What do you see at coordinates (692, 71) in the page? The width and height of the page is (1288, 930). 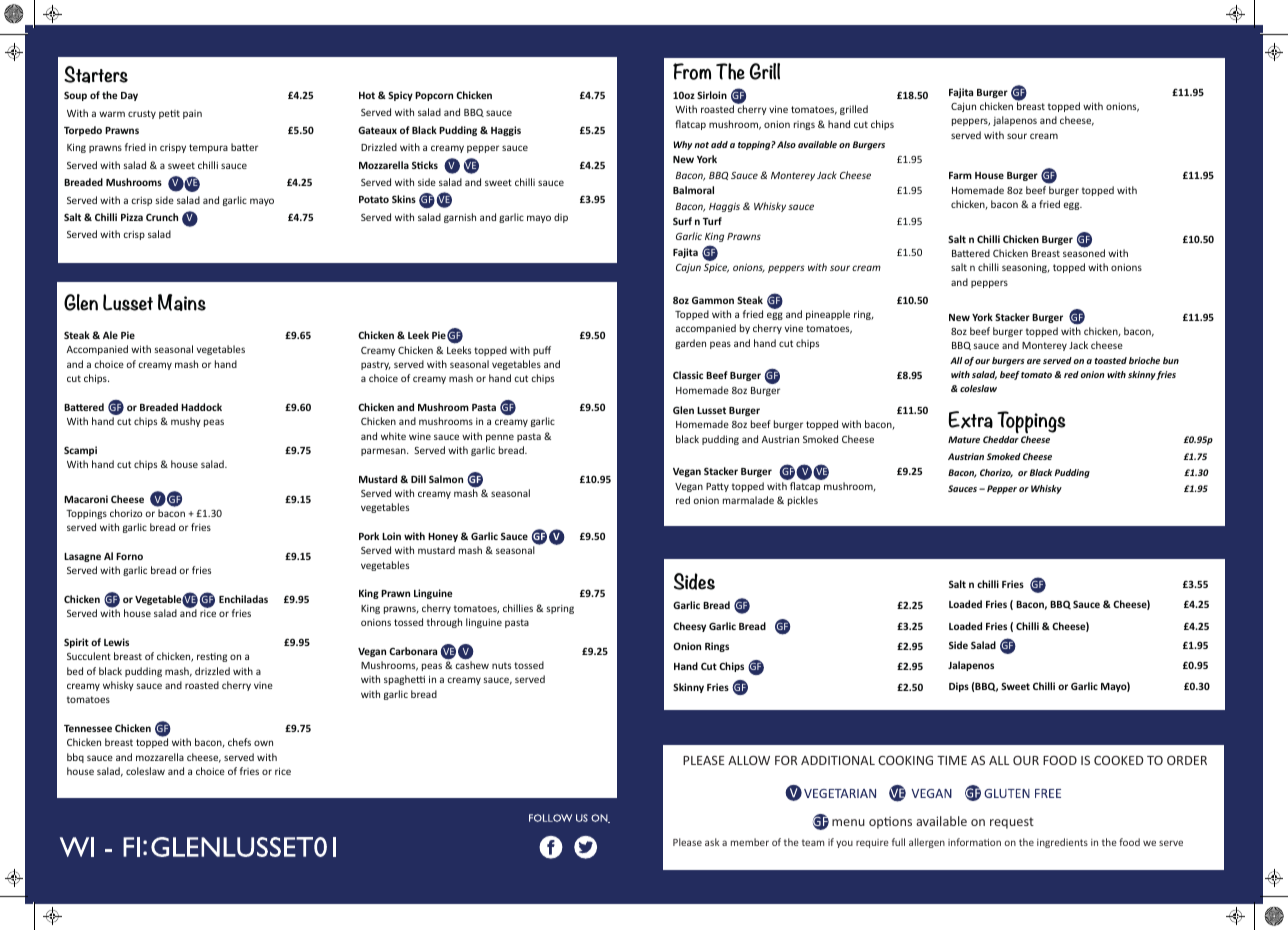 I see `From` at bounding box center [692, 71].
